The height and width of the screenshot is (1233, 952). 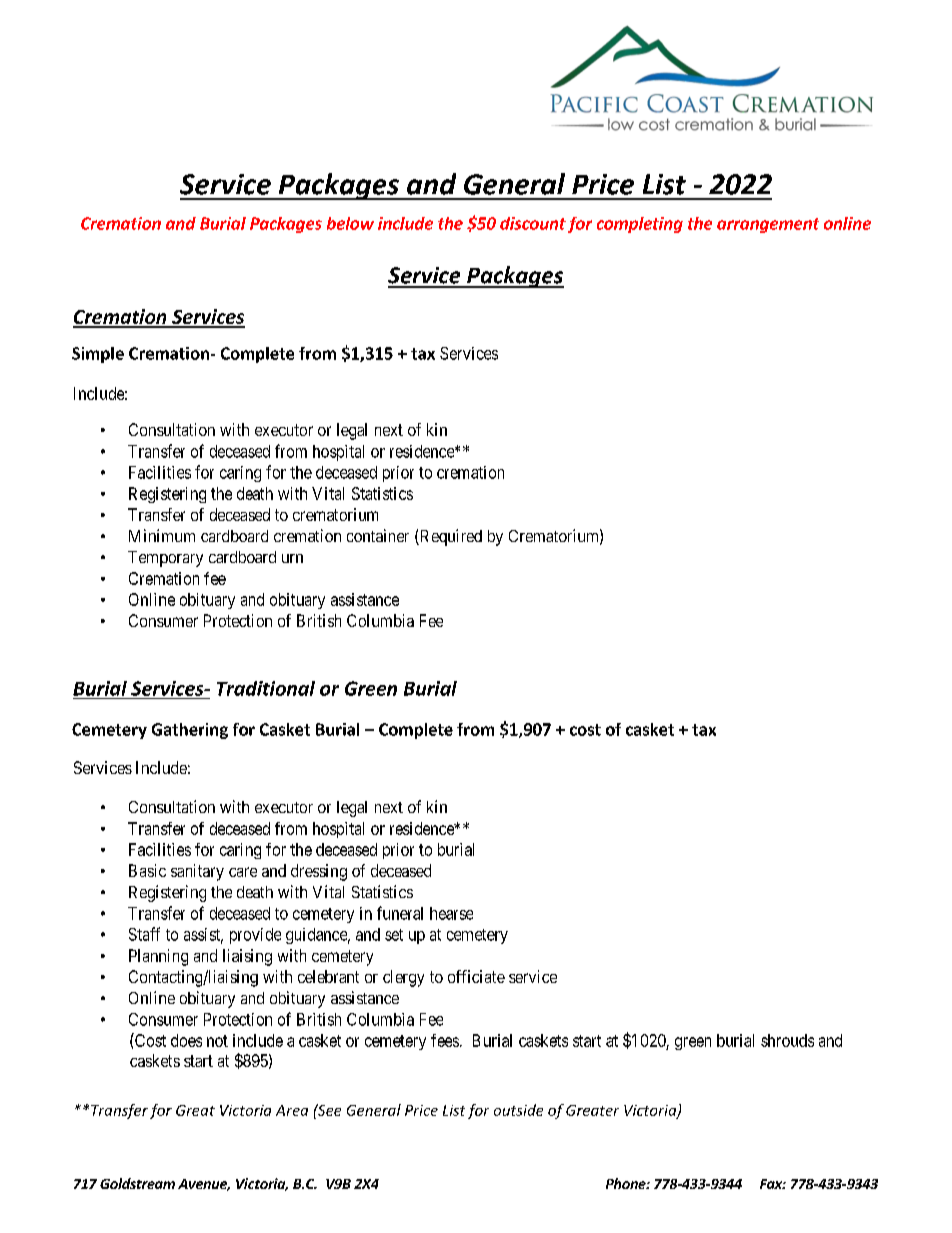 What do you see at coordinates (768, 225) in the screenshot?
I see `arrangement` at bounding box center [768, 225].
